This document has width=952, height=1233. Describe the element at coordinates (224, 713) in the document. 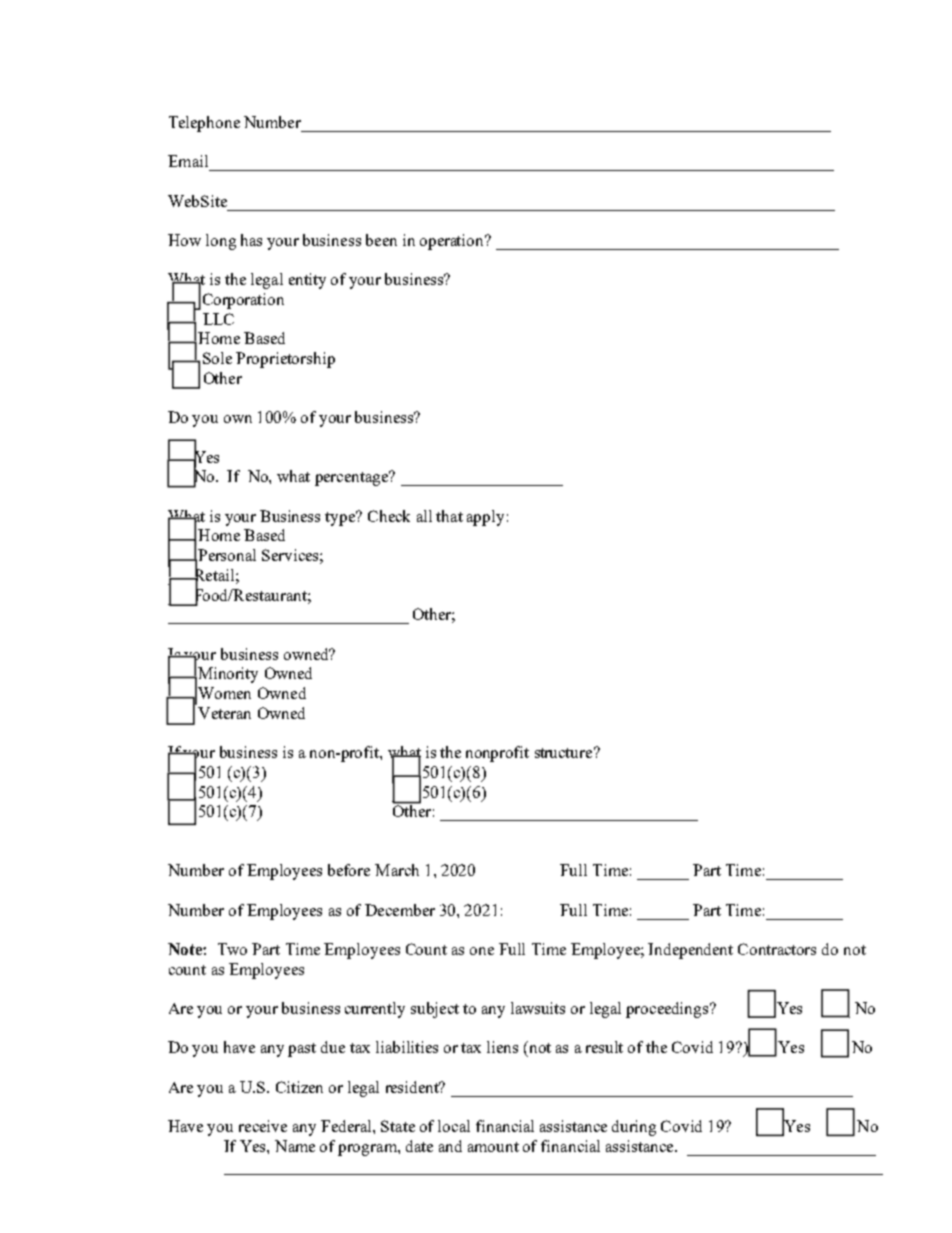

I see `Veteran` at that location.
